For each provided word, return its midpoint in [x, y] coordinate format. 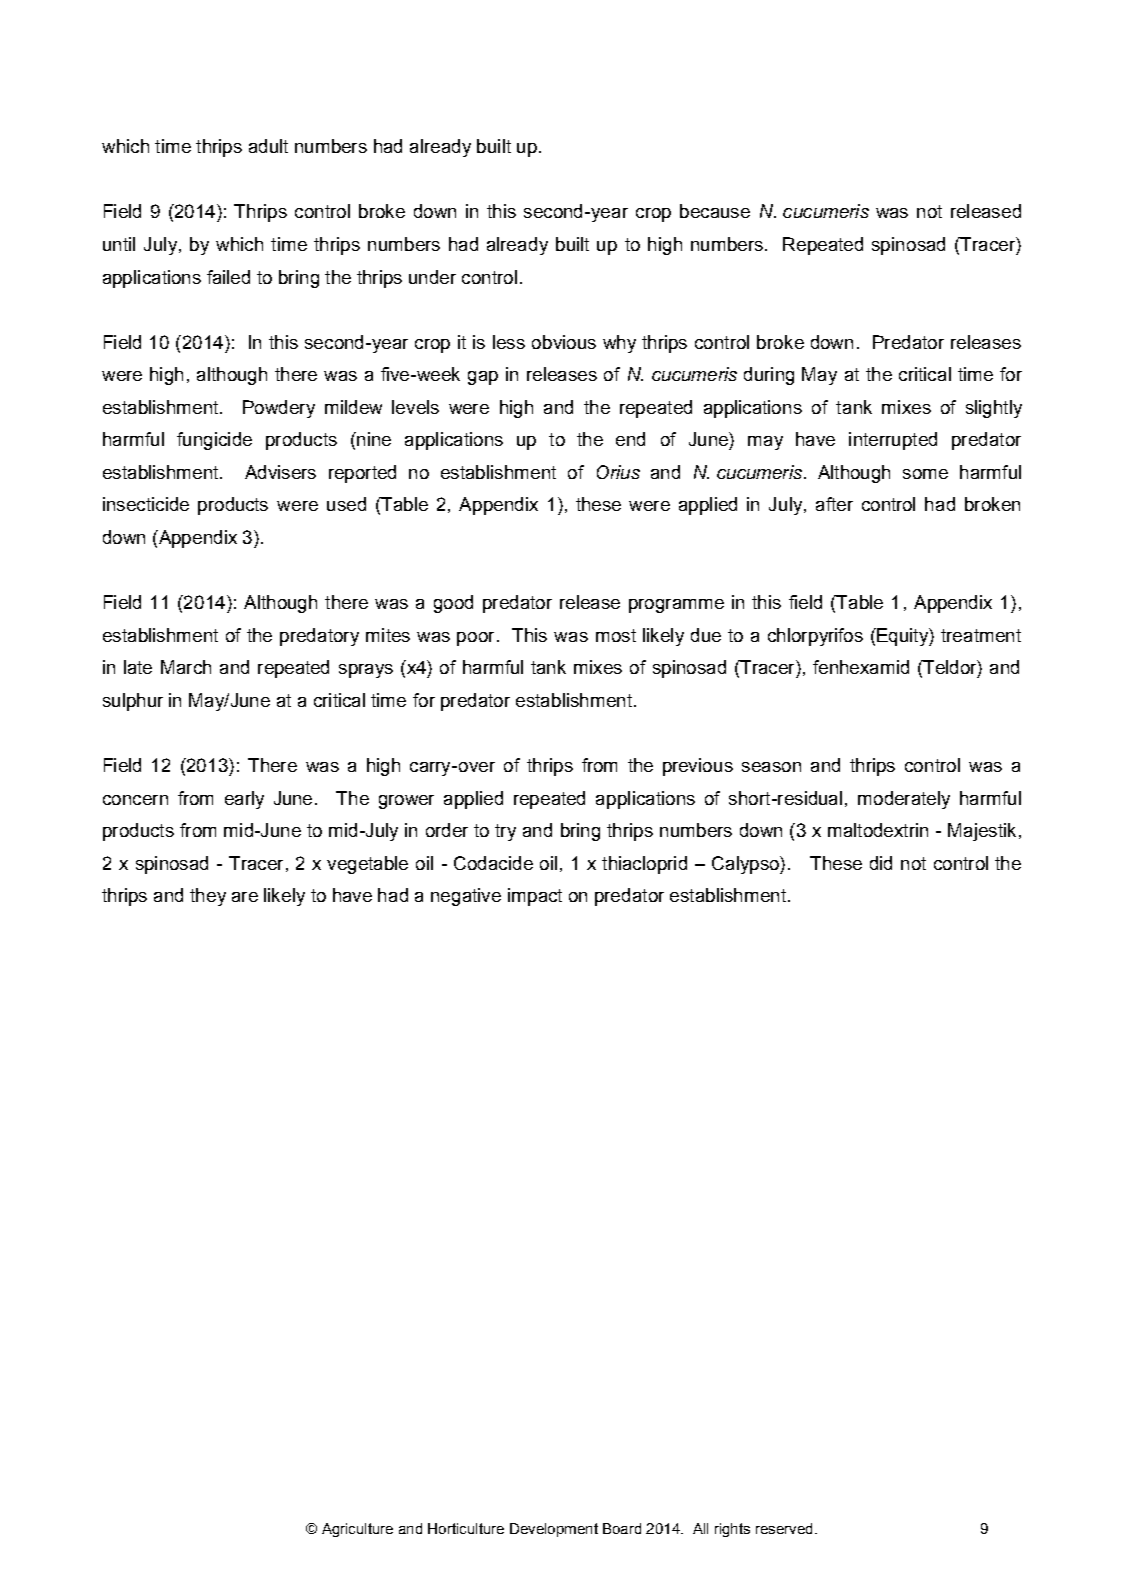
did [881, 863]
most [616, 635]
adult [268, 146]
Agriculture [357, 1530]
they [208, 897]
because [715, 211]
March [186, 667]
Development [554, 1530]
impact [535, 897]
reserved [784, 1528]
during [769, 376]
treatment [981, 635]
